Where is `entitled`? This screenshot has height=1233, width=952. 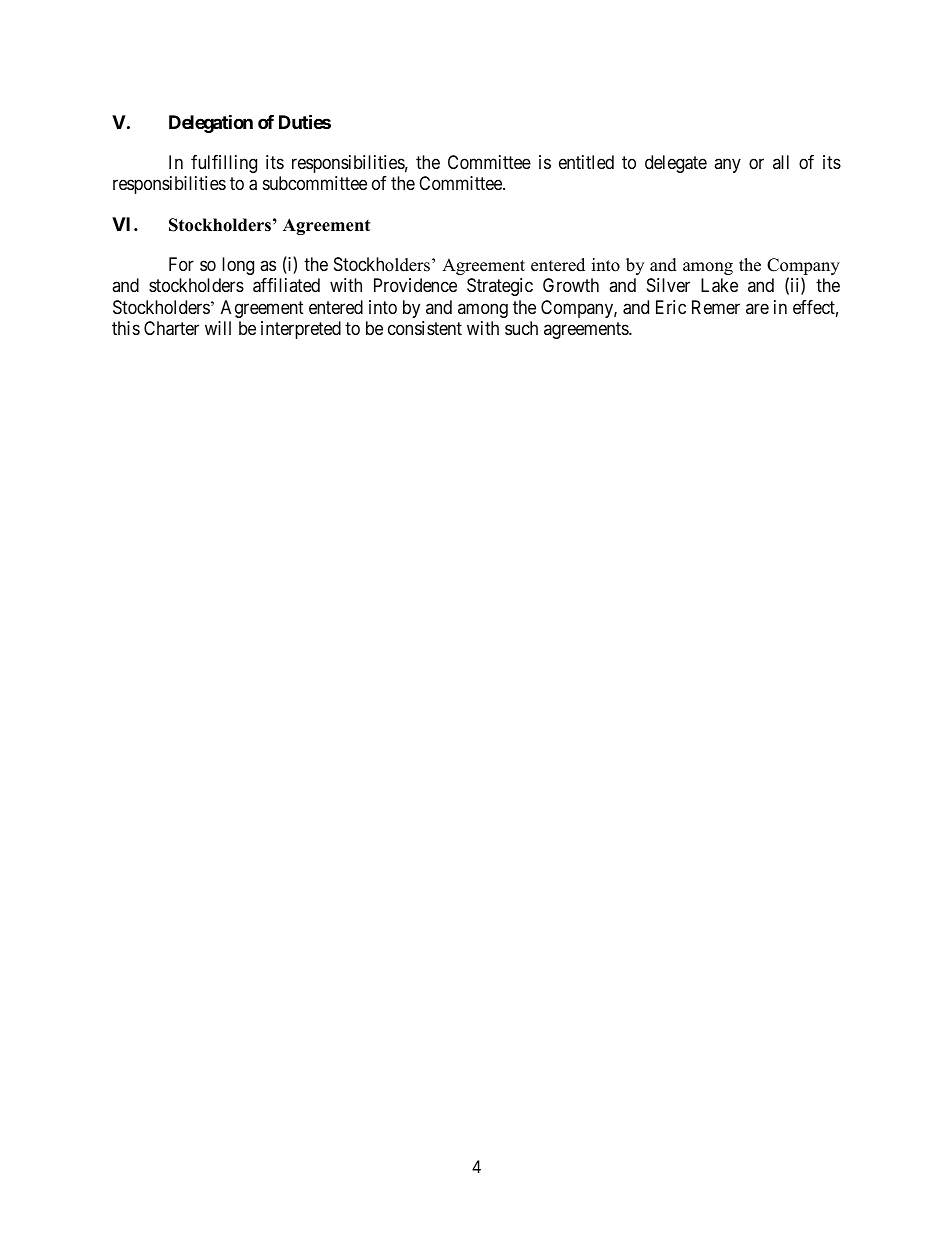 entitled is located at coordinates (586, 162).
